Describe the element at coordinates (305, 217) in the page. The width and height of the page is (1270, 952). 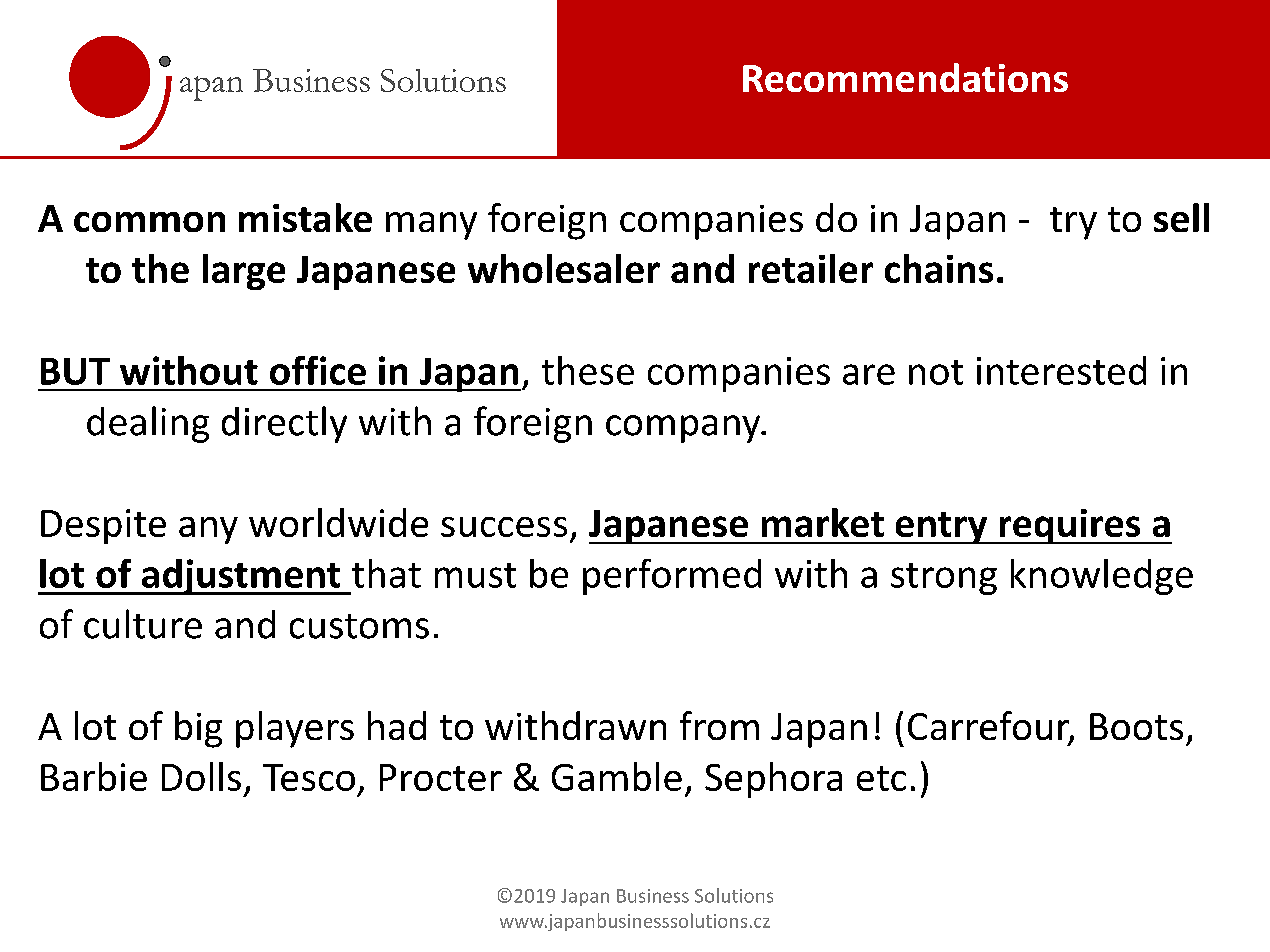
I see `mistake` at that location.
